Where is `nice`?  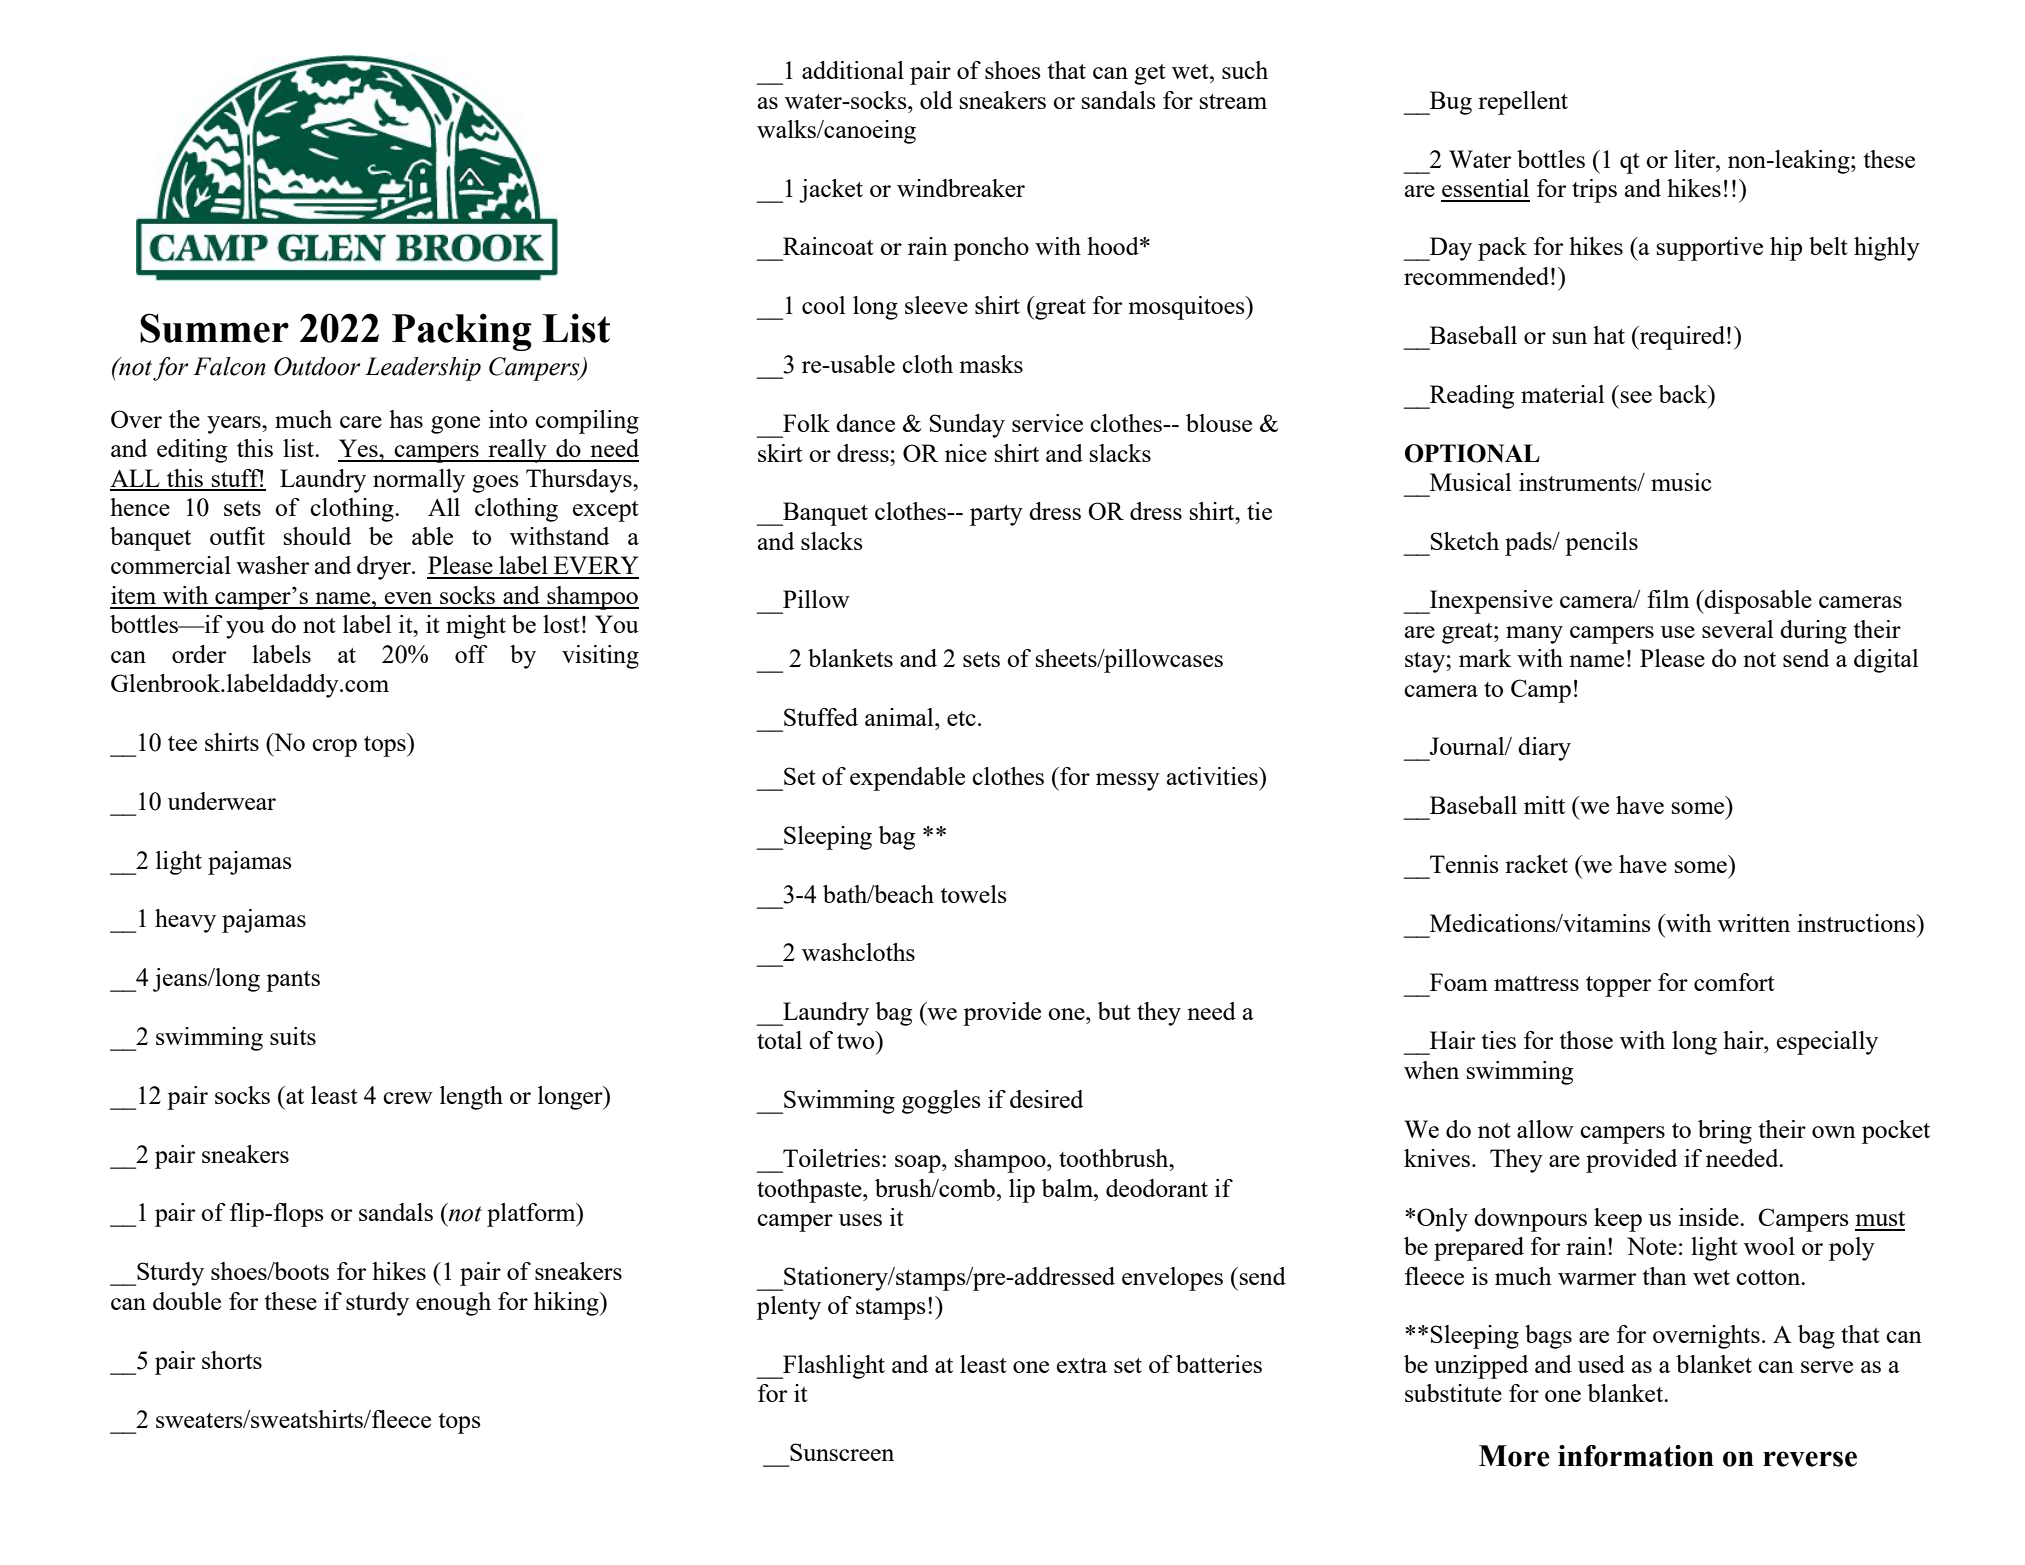 nice is located at coordinates (966, 453).
